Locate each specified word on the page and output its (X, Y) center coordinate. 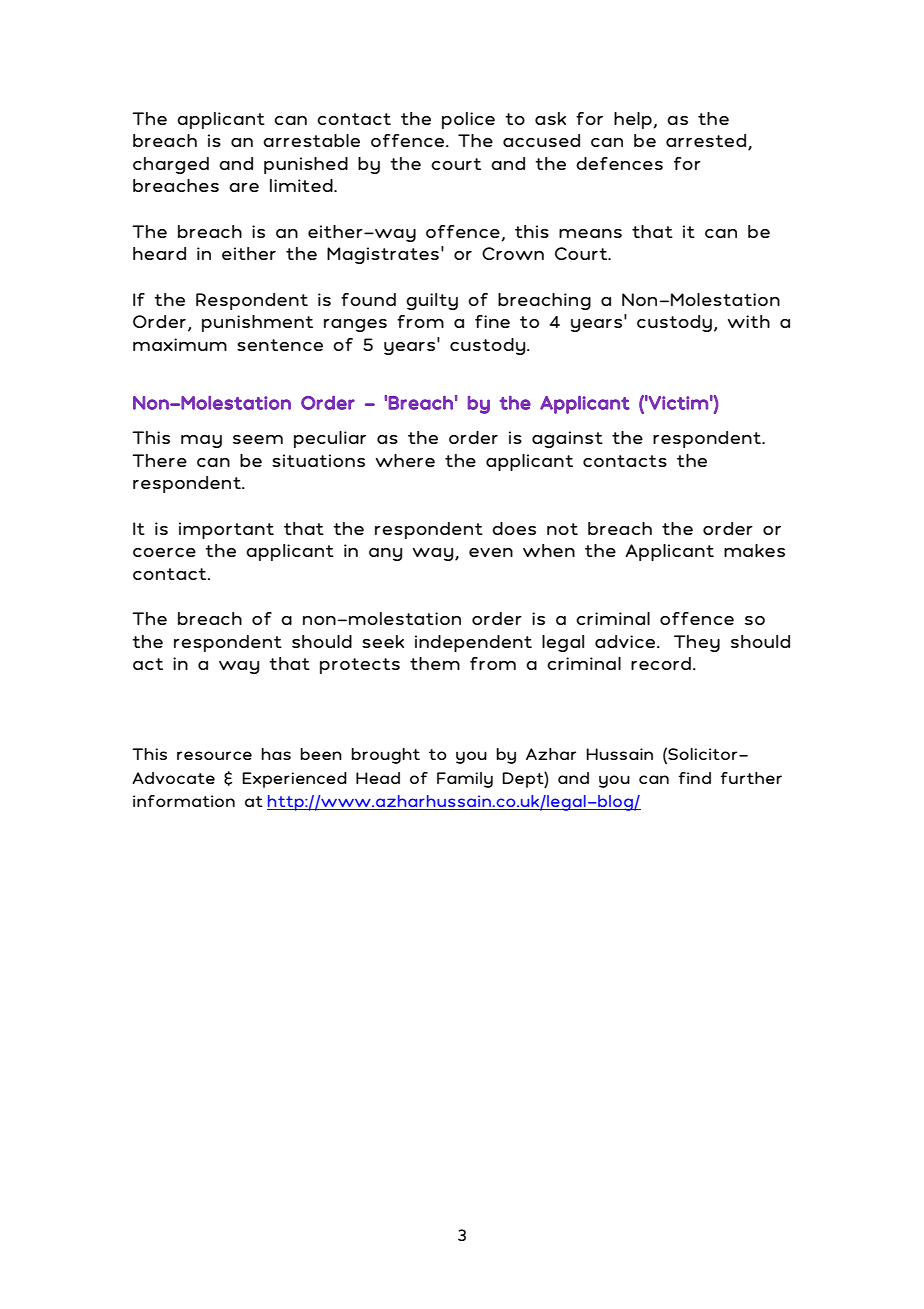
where (405, 460)
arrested (707, 142)
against (567, 439)
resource (214, 755)
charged (171, 165)
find (695, 778)
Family (465, 780)
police (468, 120)
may (201, 441)
